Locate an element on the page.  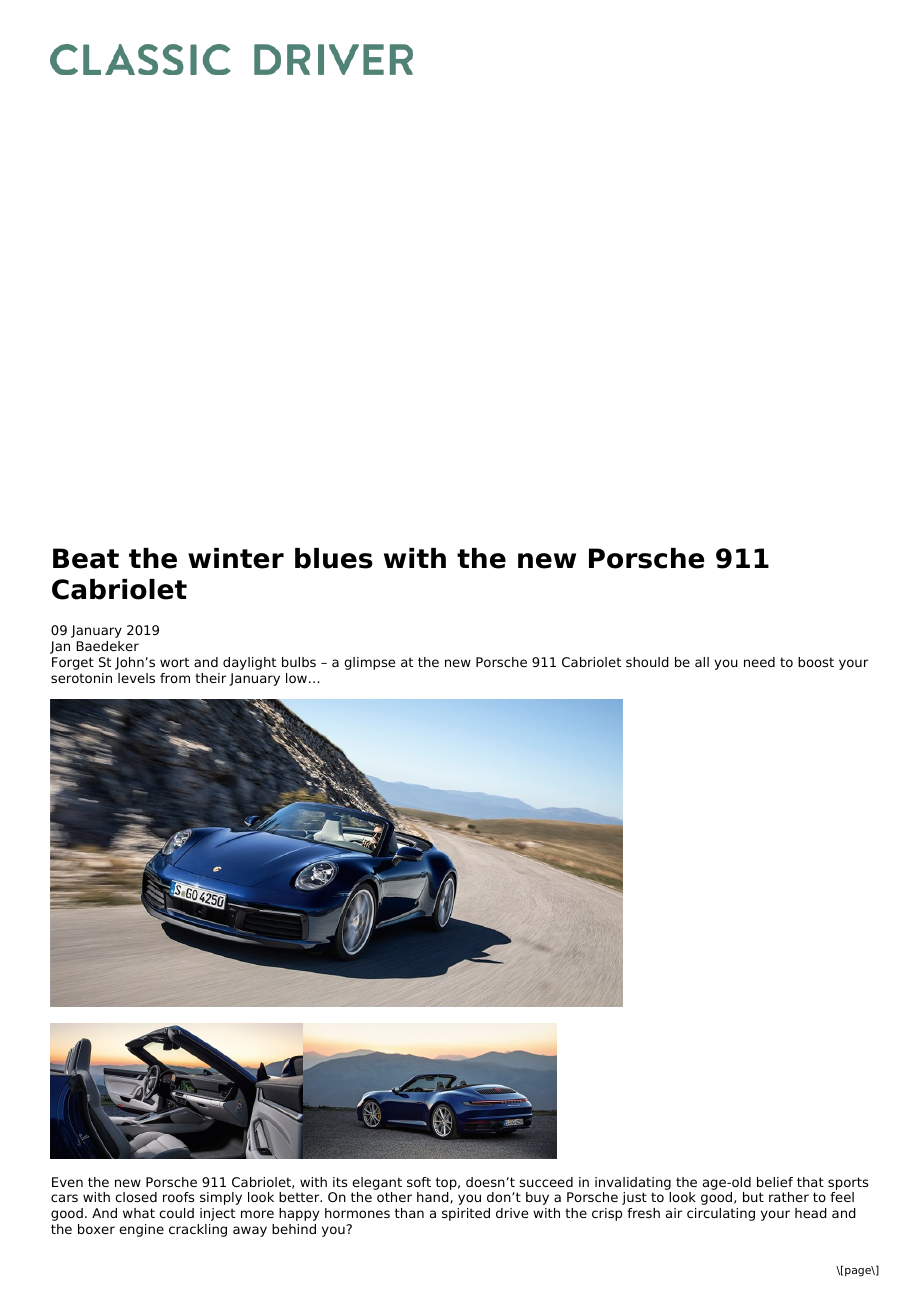
soft is located at coordinates (419, 1182).
